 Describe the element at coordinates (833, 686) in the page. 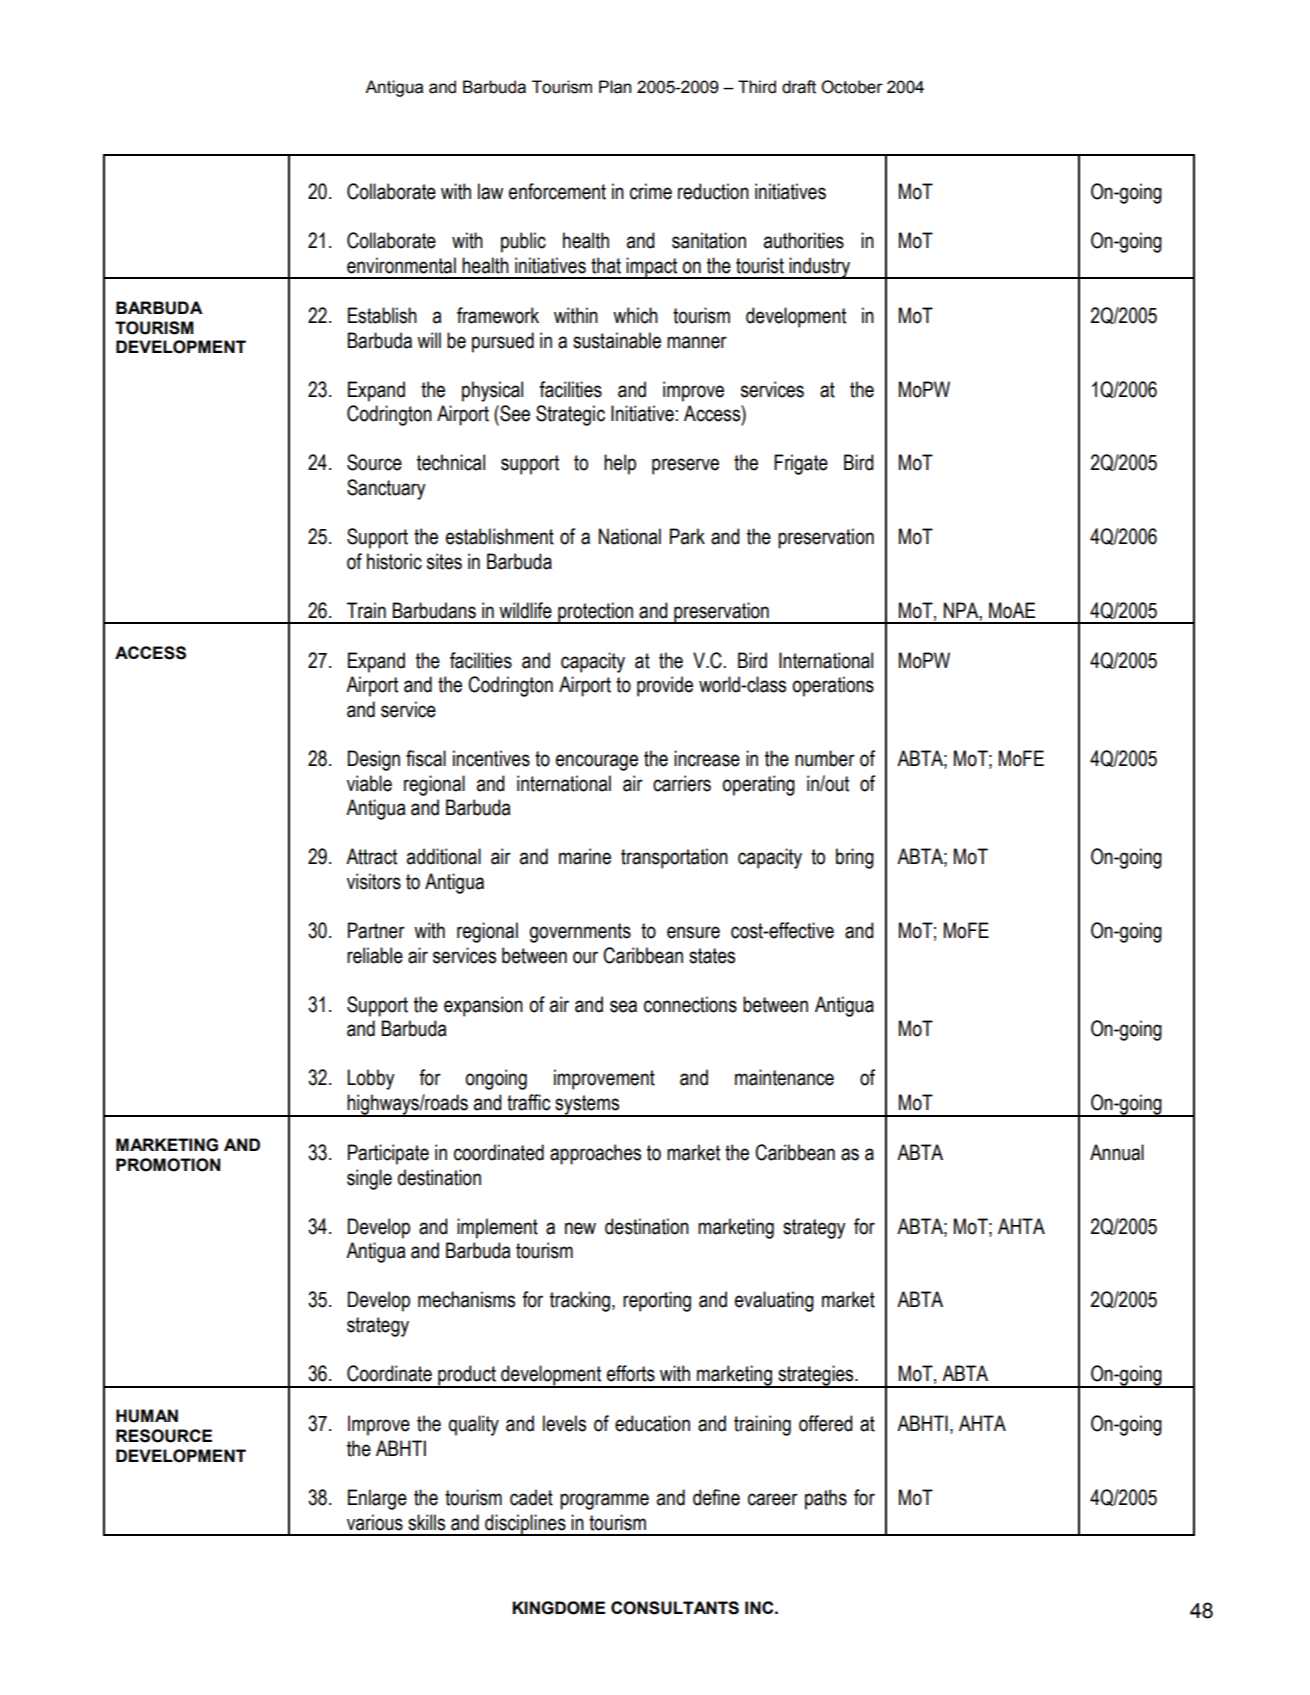

I see `operations` at that location.
